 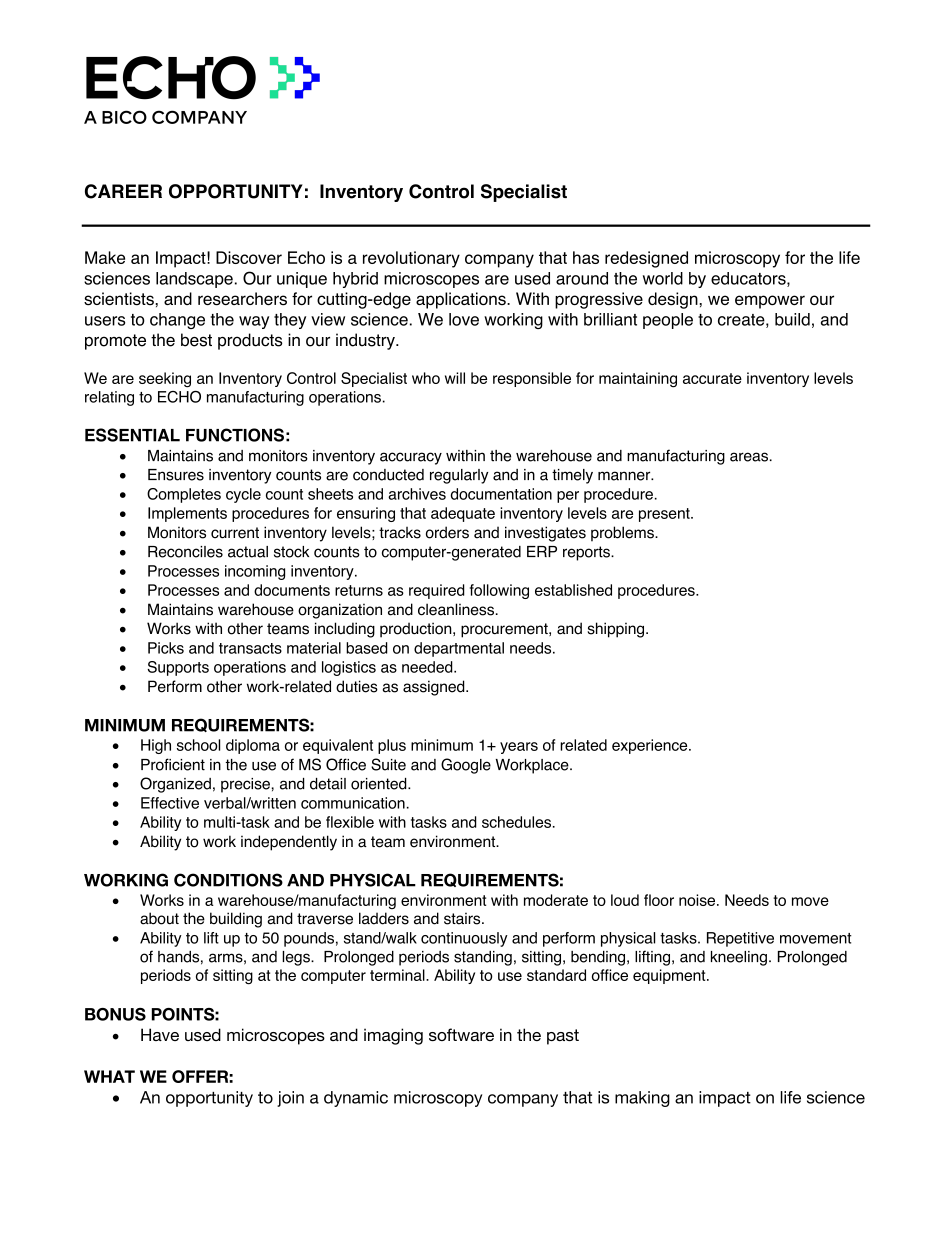 What do you see at coordinates (466, 766) in the image?
I see `Google` at bounding box center [466, 766].
